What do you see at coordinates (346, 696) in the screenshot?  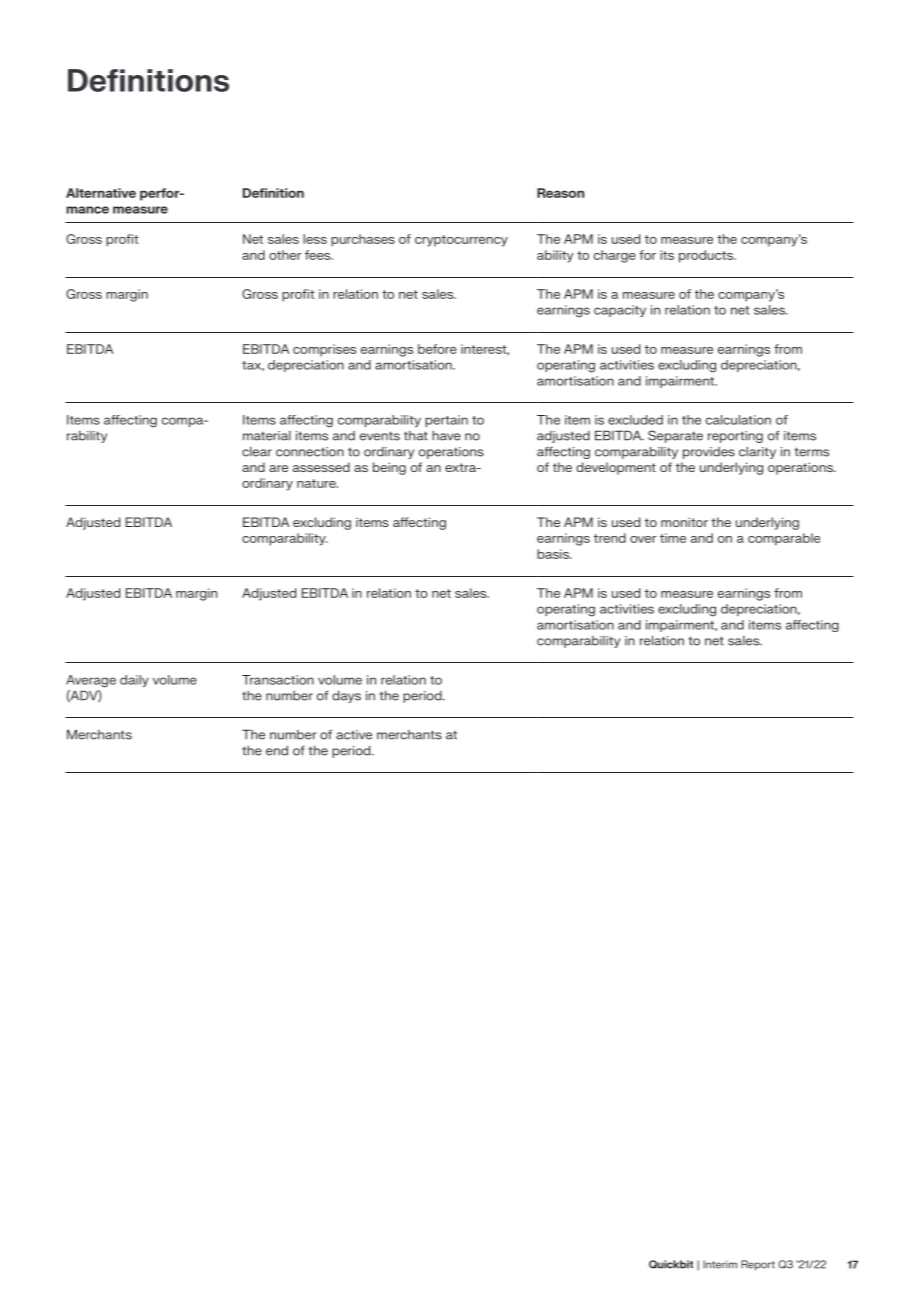 I see `days` at bounding box center [346, 696].
